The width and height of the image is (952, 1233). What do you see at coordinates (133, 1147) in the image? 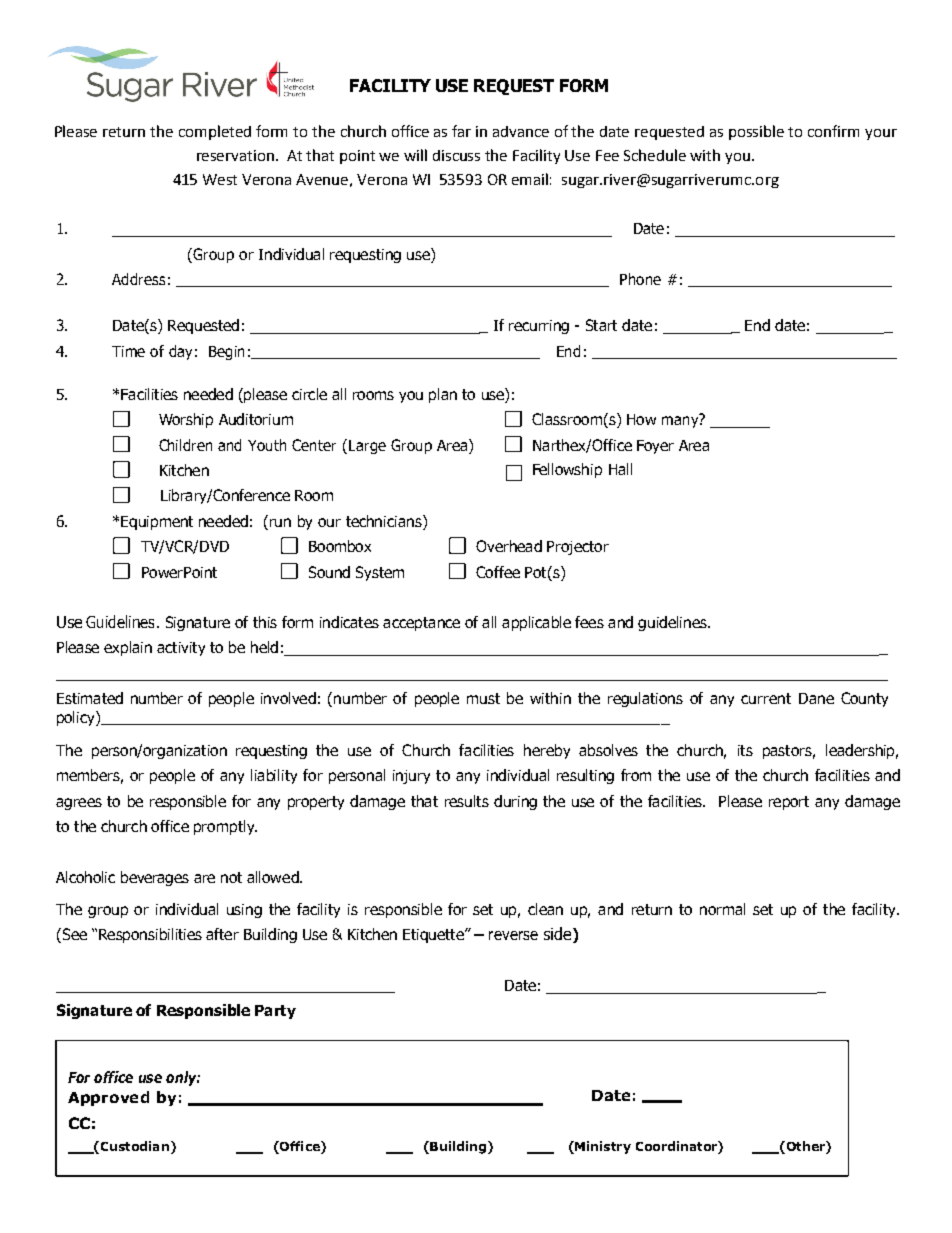
I see `Custodian` at bounding box center [133, 1147].
